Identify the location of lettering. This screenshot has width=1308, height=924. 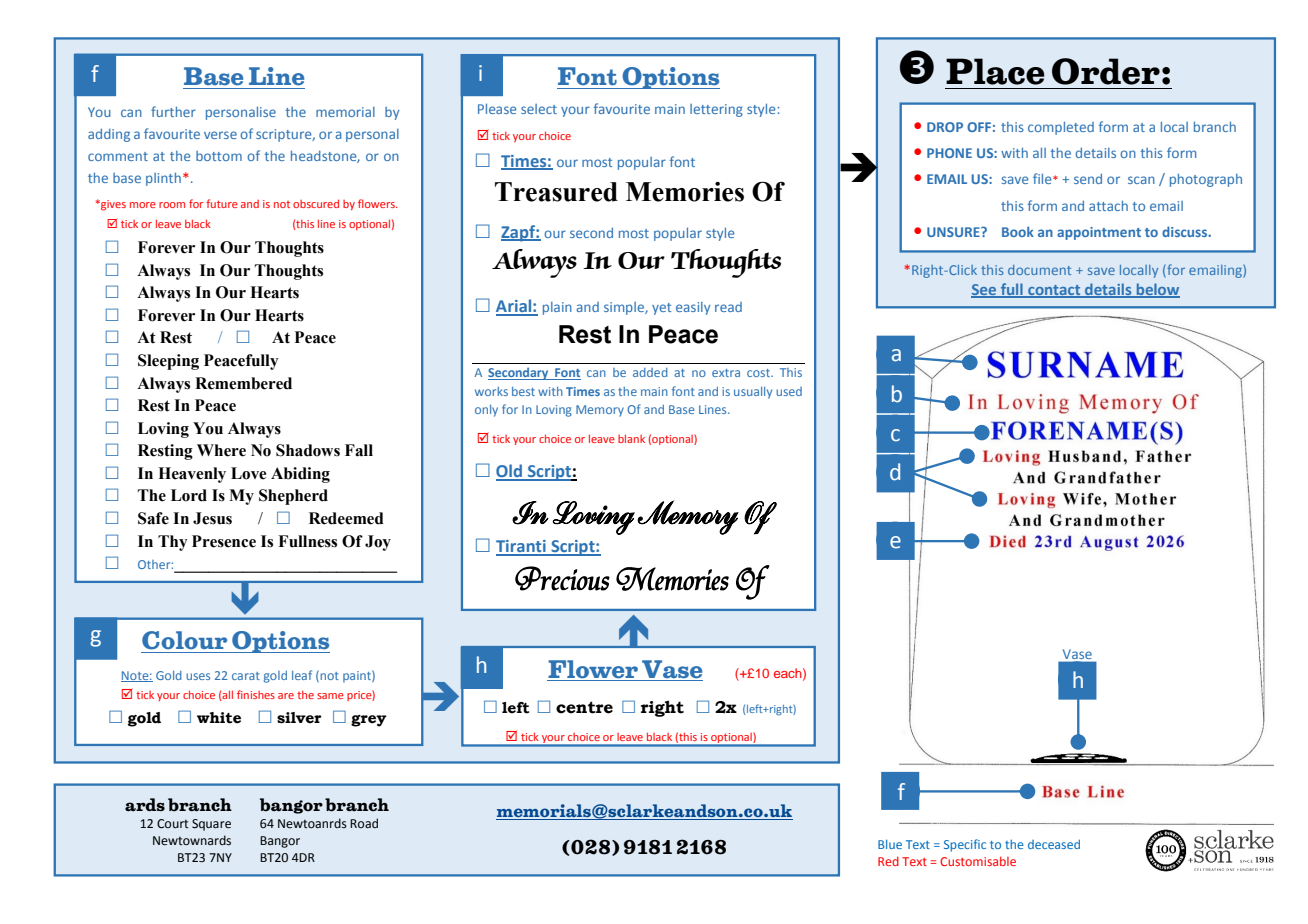
(716, 110).
